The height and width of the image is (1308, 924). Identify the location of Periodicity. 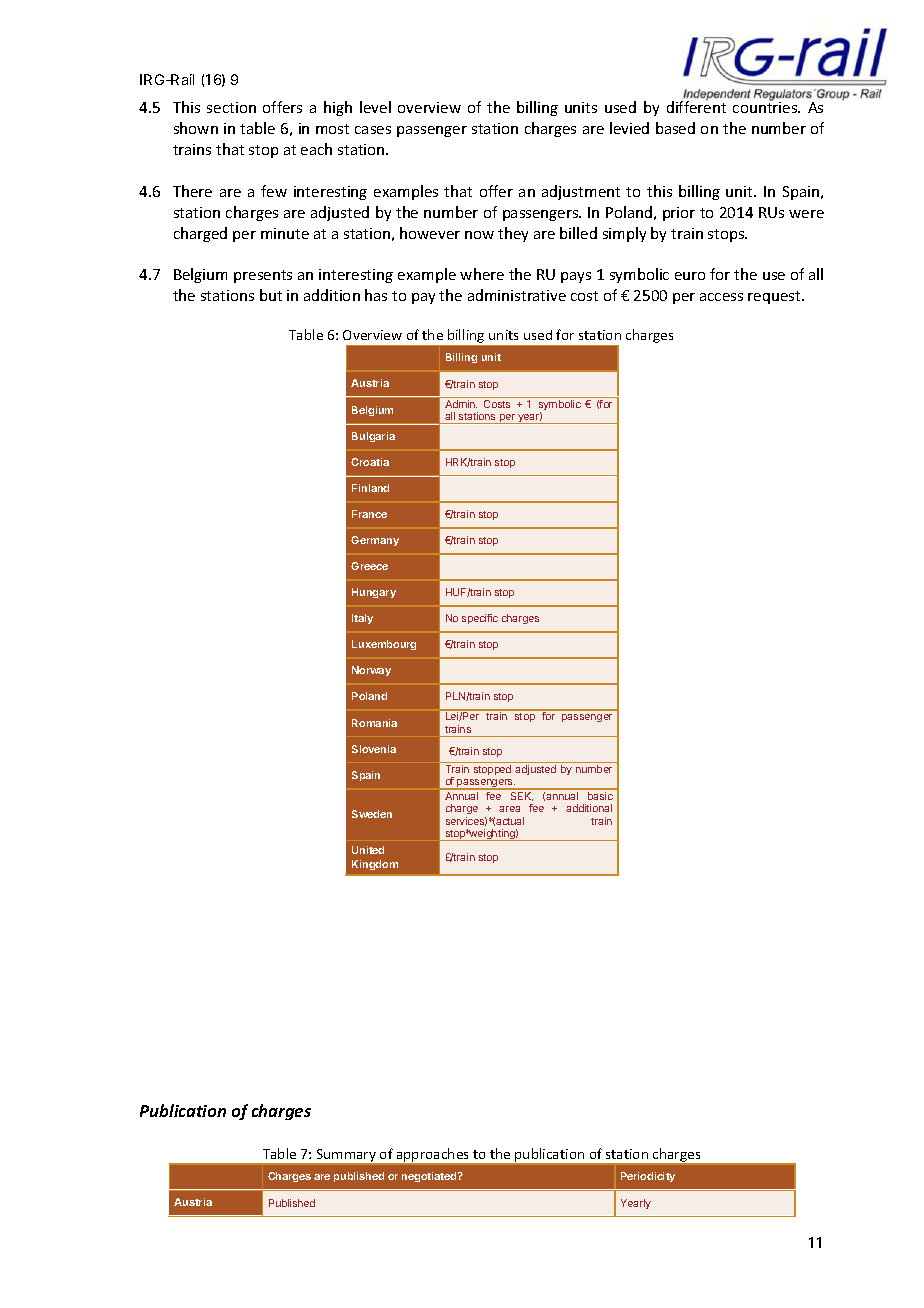
(648, 1177).
